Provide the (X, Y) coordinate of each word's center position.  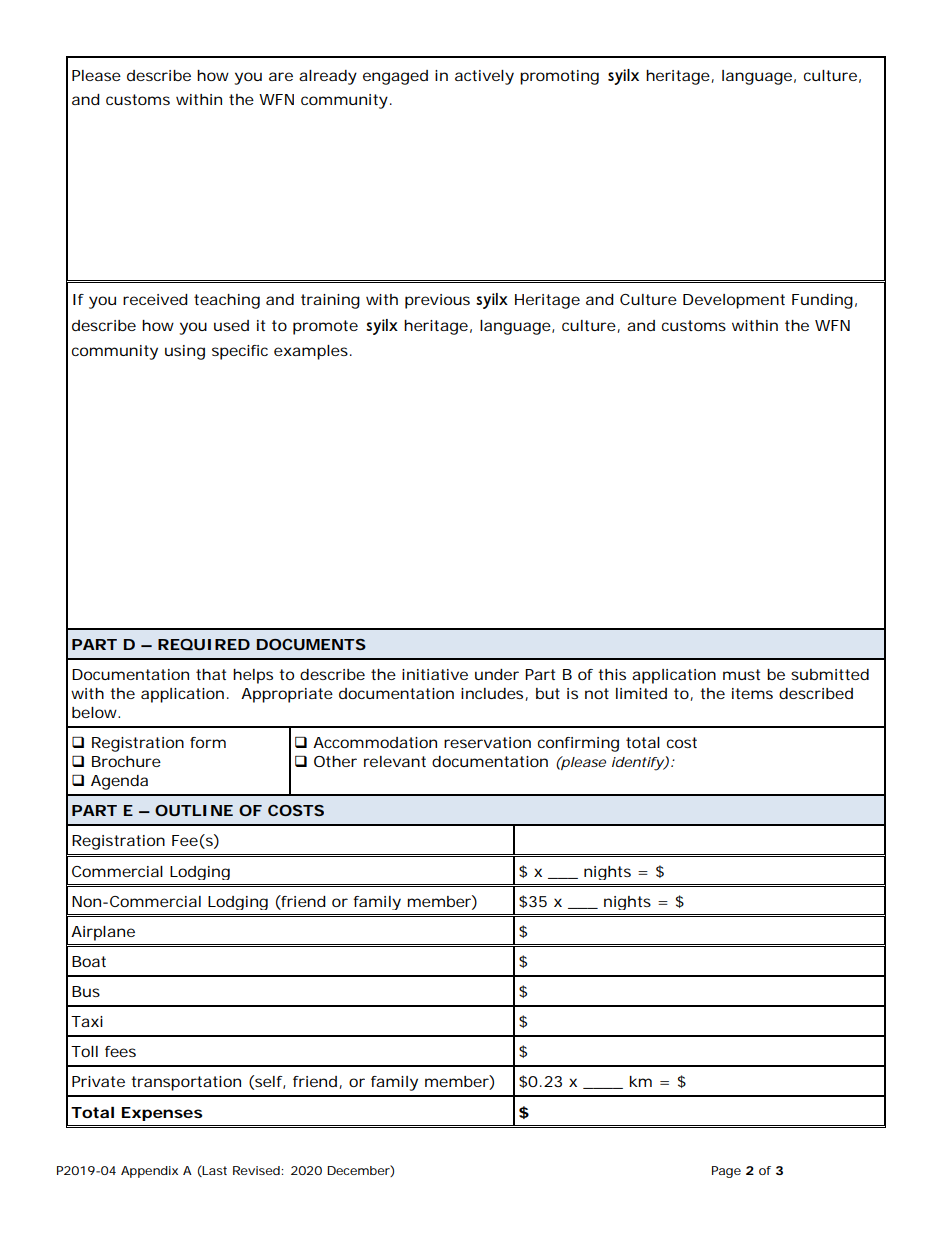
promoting (559, 77)
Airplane (103, 933)
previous (437, 301)
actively (484, 77)
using (185, 352)
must (741, 674)
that (211, 674)
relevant (395, 761)
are (281, 76)
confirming (578, 744)
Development (734, 301)
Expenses (162, 1114)
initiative (435, 674)
